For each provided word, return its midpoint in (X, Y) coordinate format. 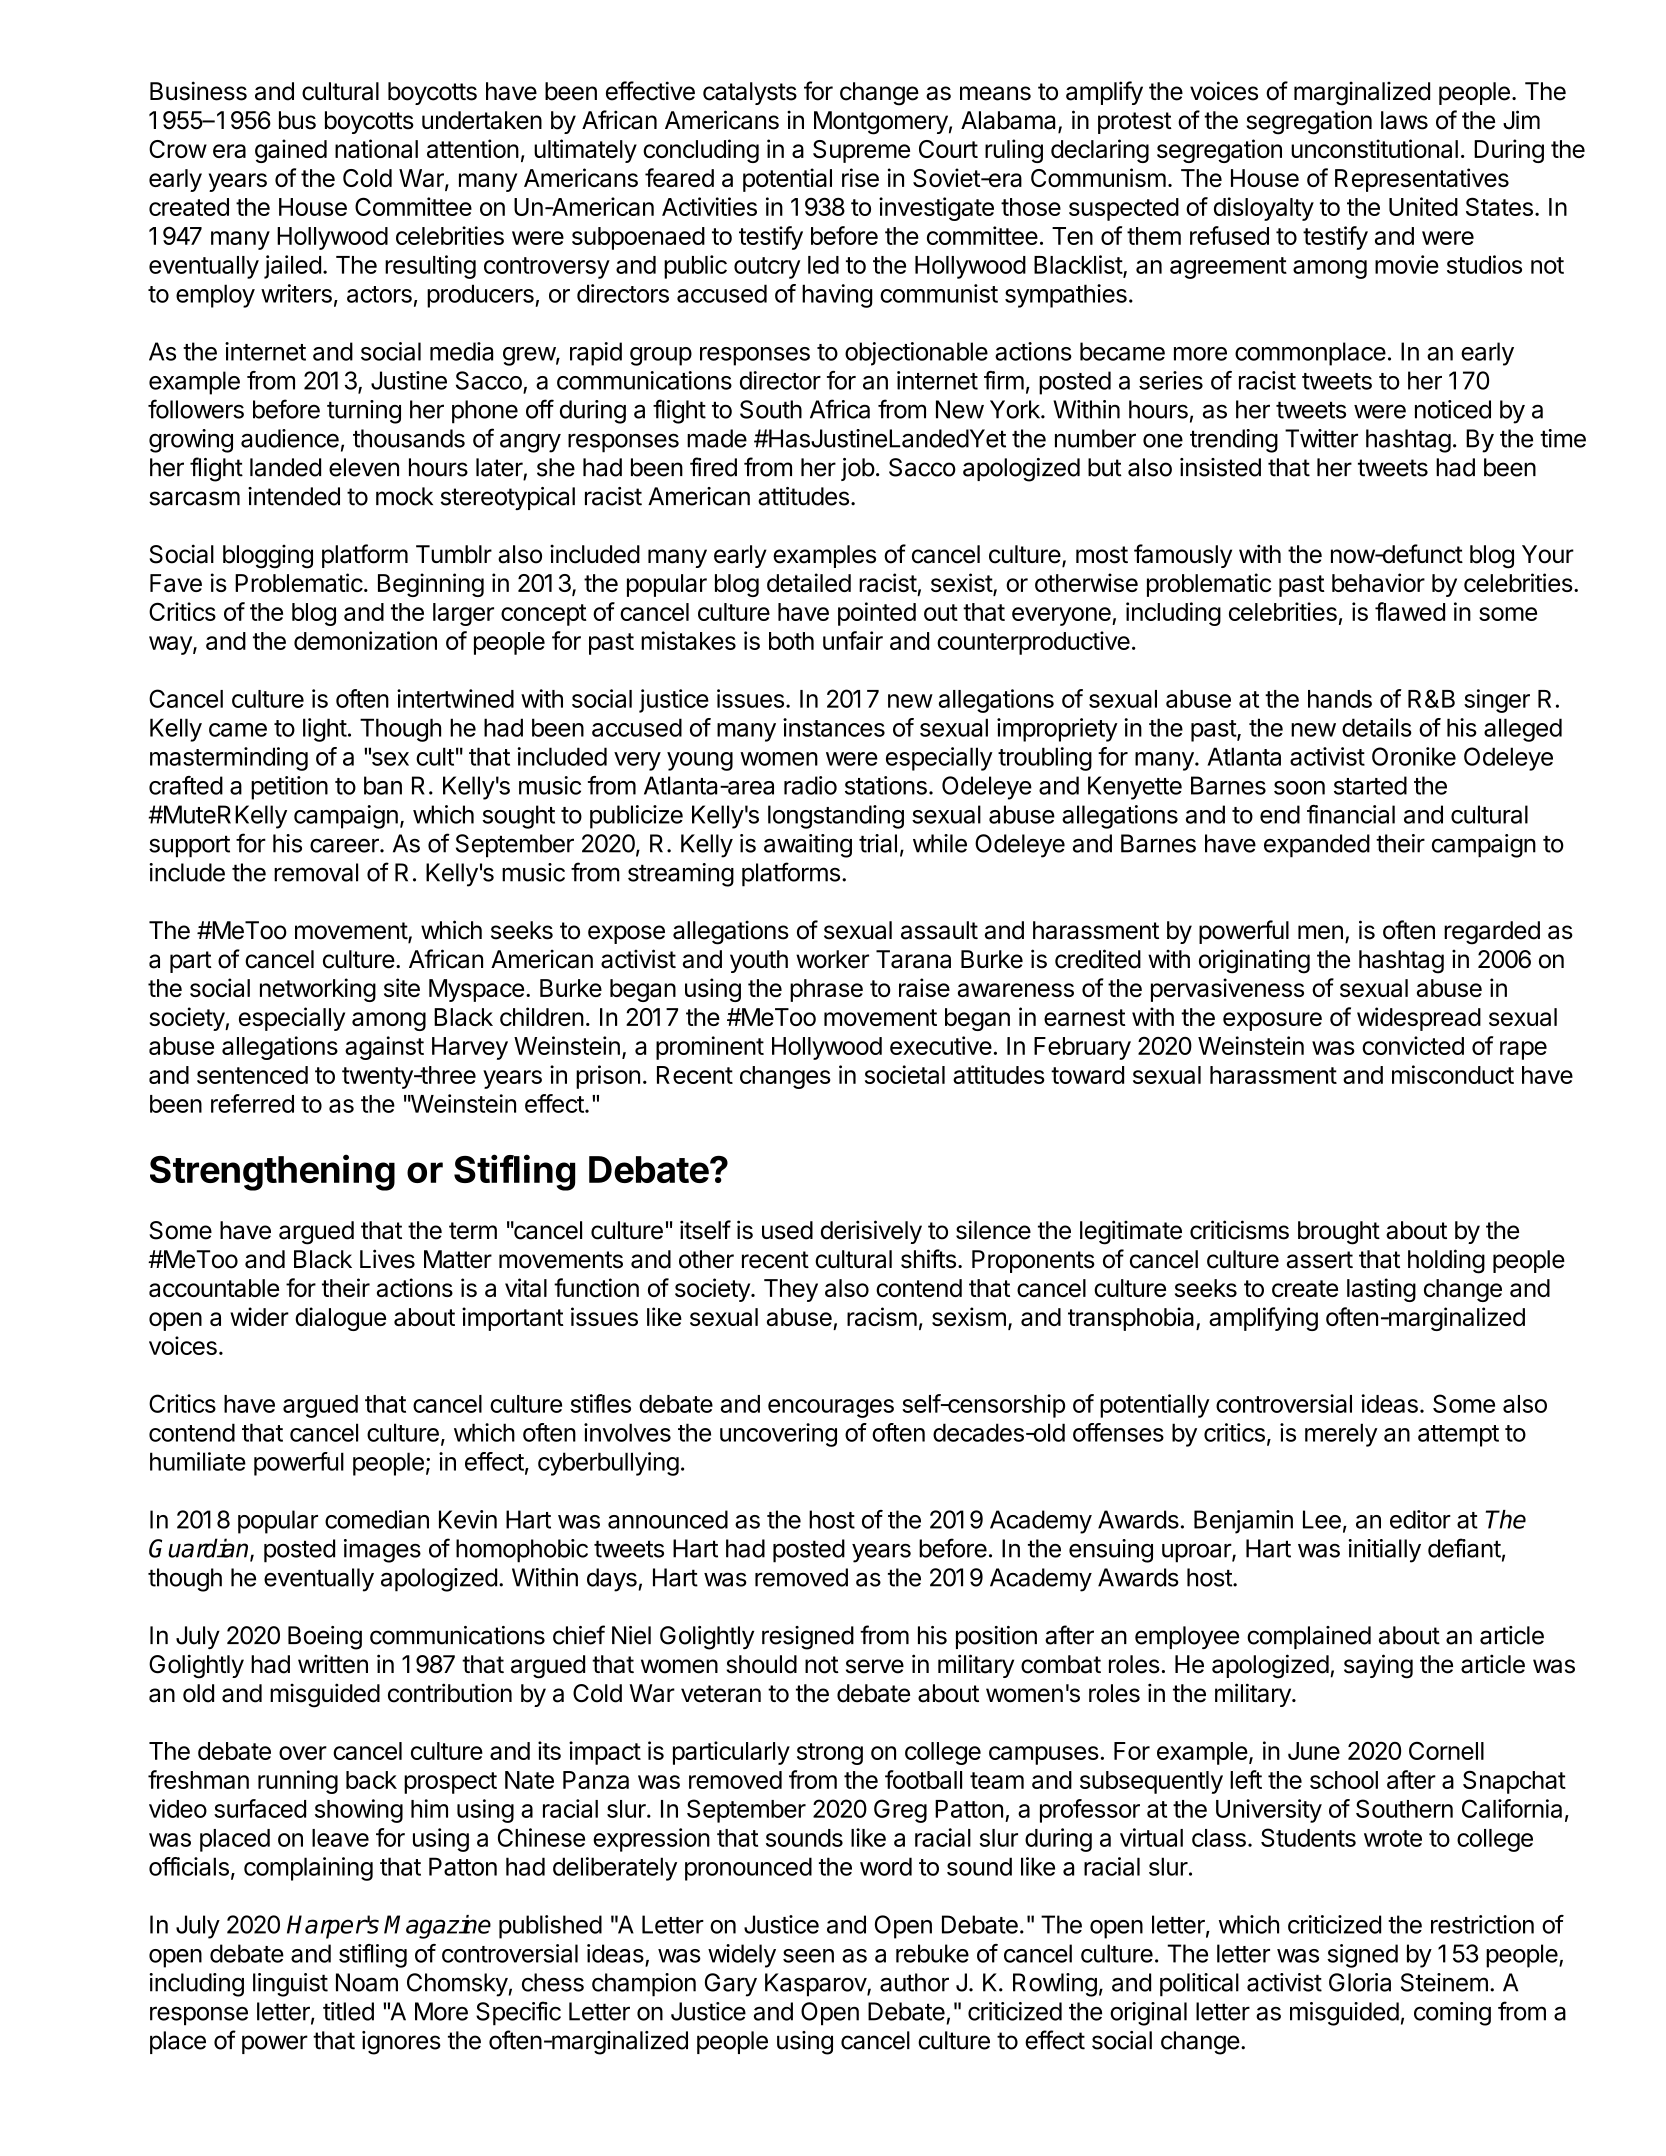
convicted (1413, 1045)
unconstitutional (1374, 148)
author (914, 1982)
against (384, 1048)
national (376, 148)
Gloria (1360, 1982)
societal (905, 1074)
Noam (367, 1982)
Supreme (861, 151)
